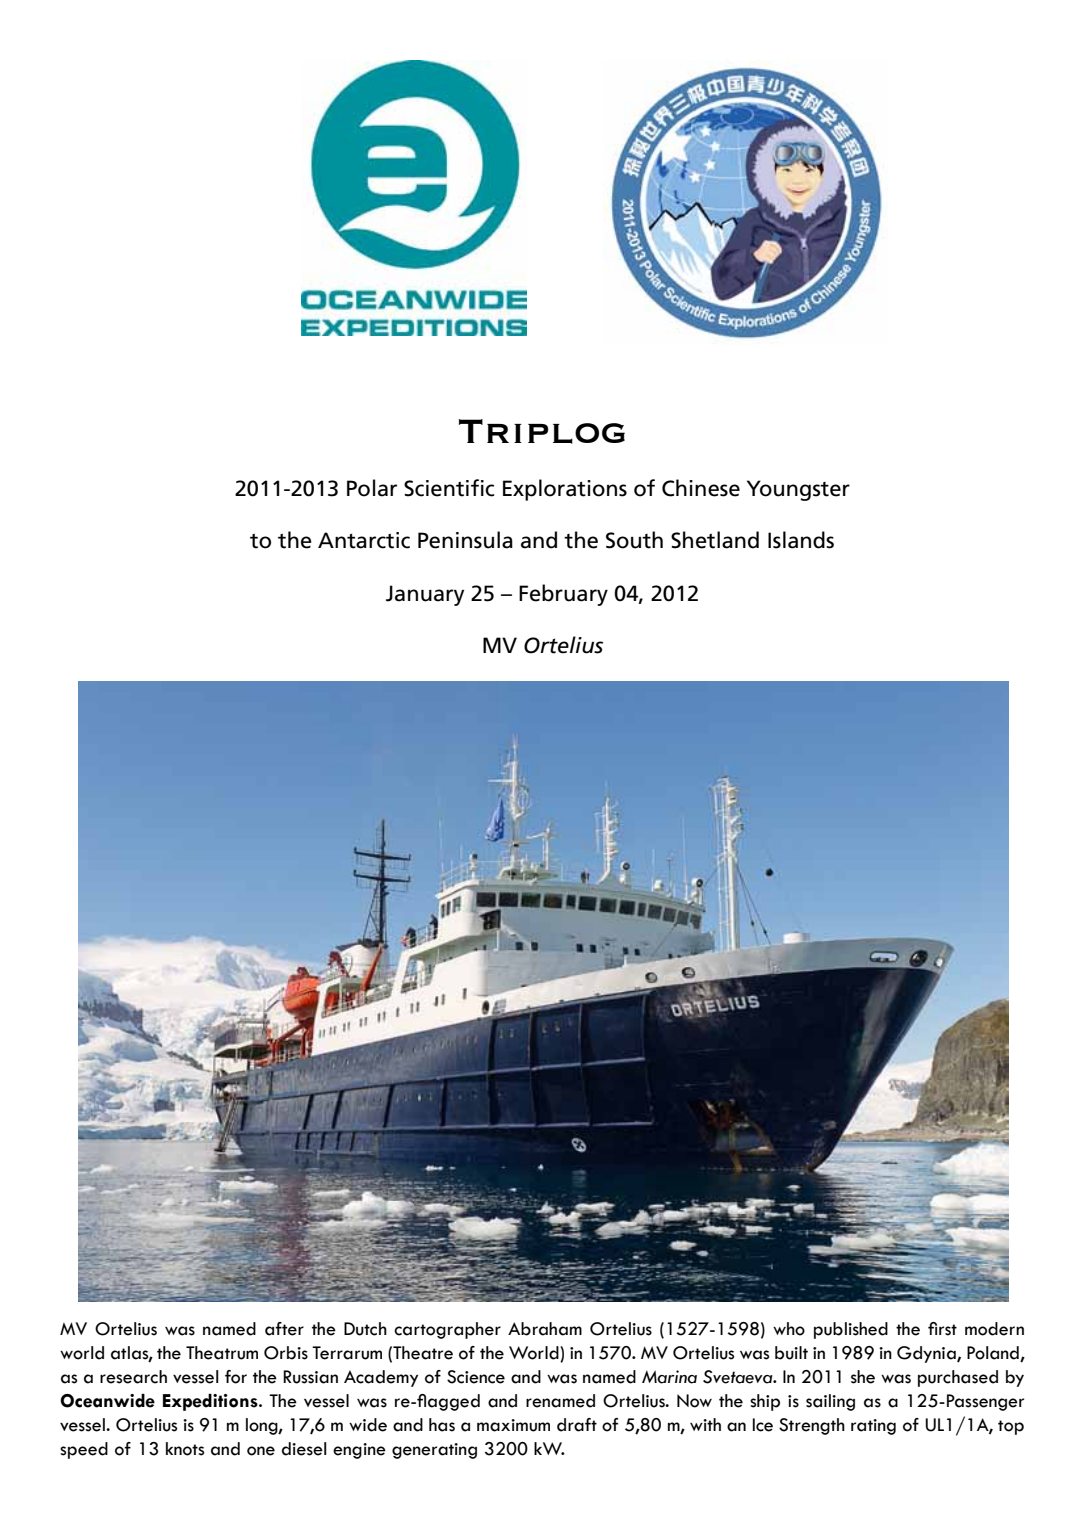 The width and height of the screenshot is (1085, 1534). I want to click on after, so click(284, 1329).
